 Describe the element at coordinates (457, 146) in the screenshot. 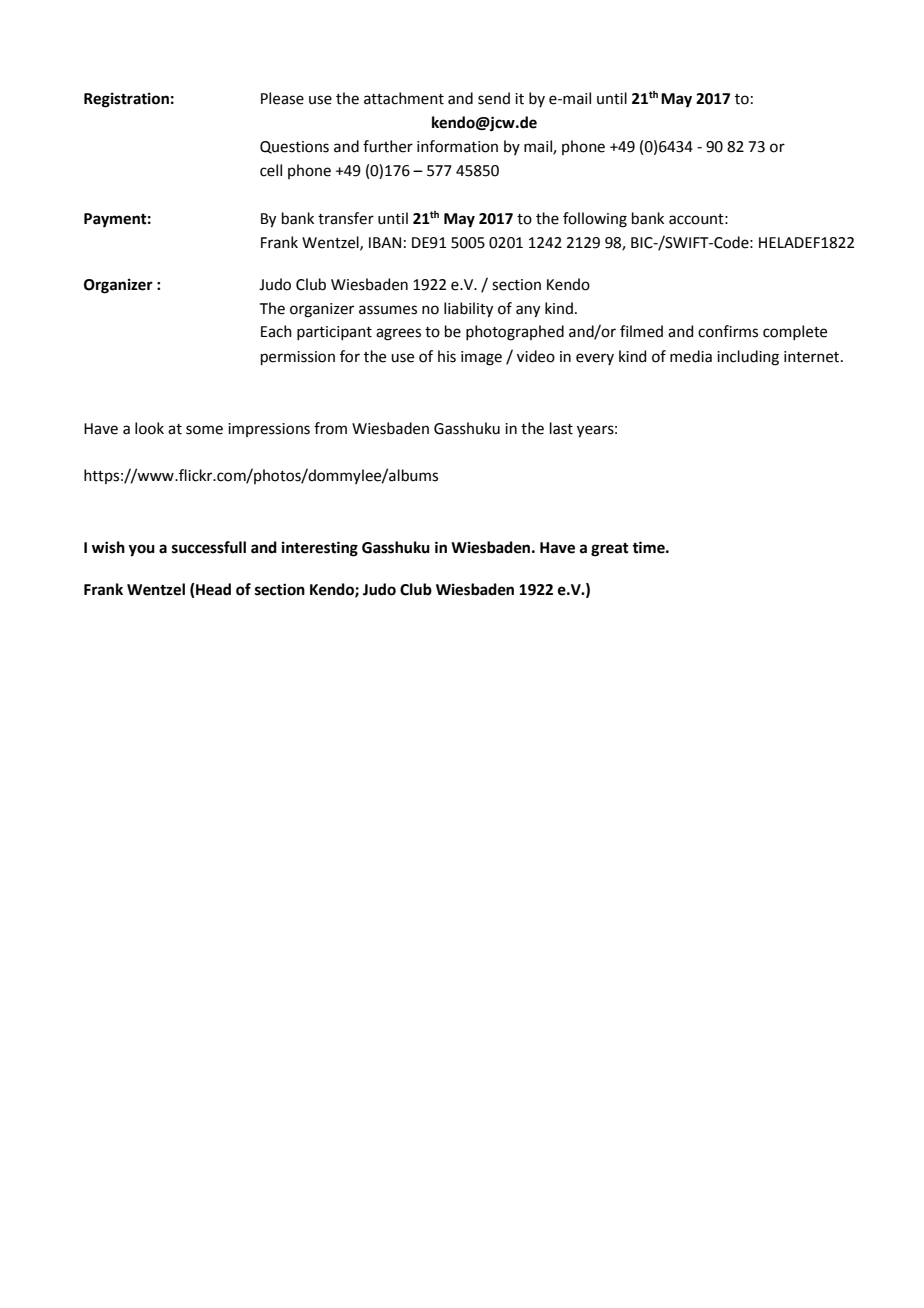

I see `information` at that location.
